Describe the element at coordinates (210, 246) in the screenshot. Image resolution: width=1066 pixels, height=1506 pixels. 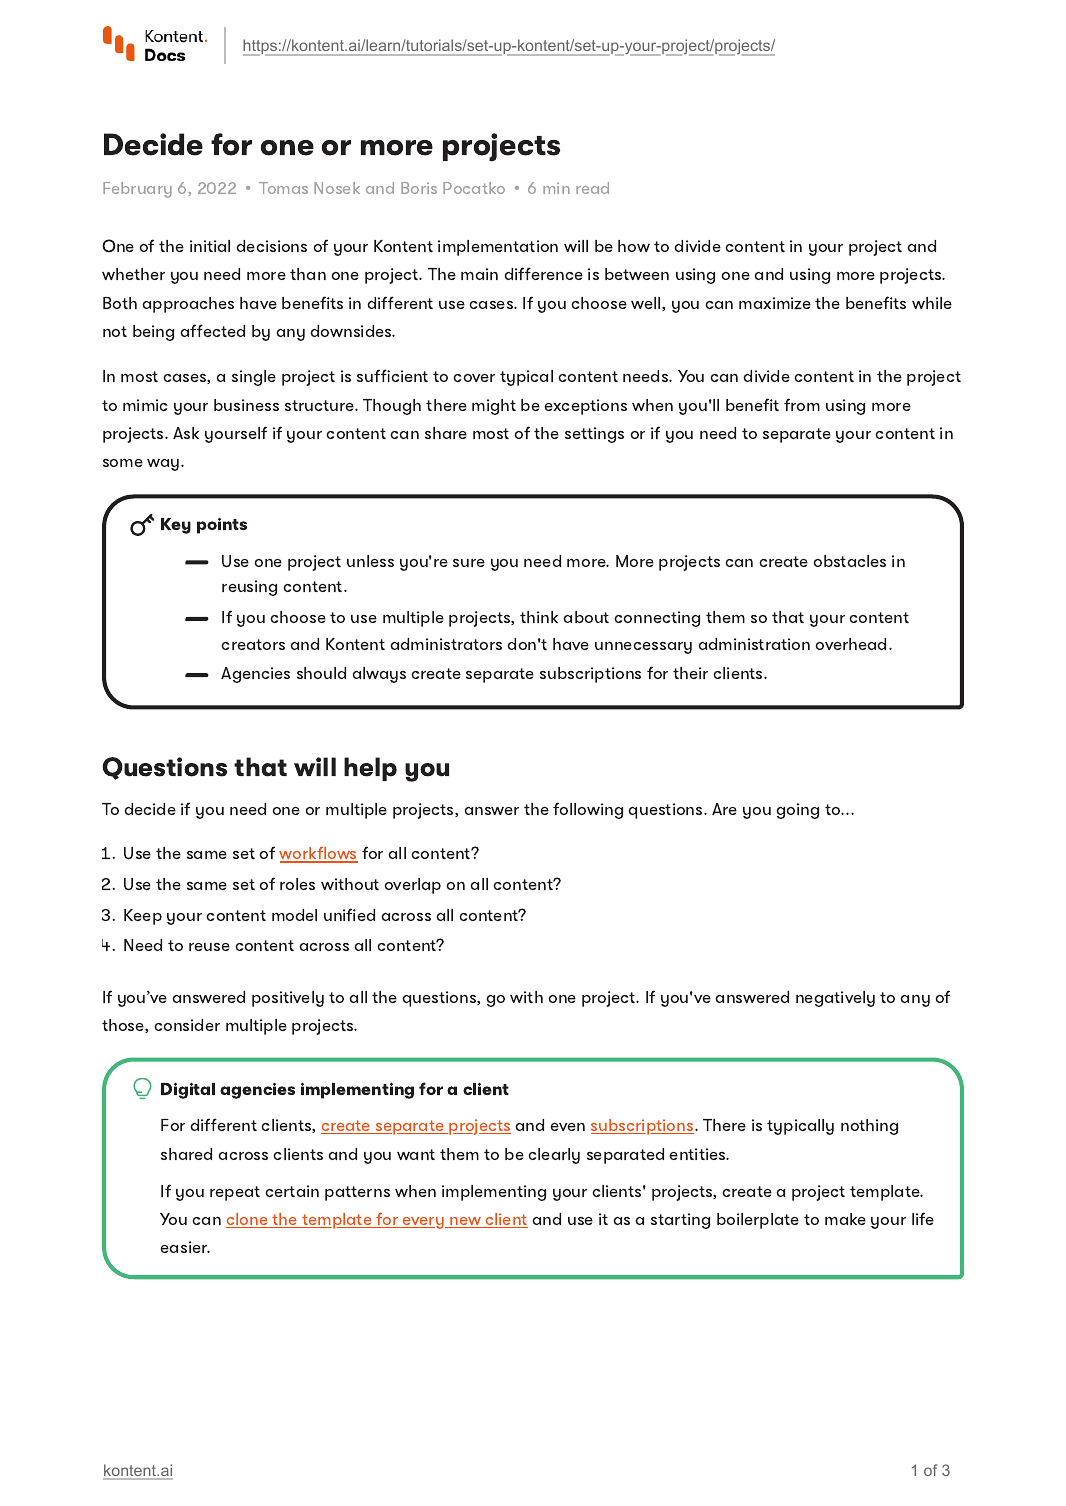
I see `initial` at that location.
